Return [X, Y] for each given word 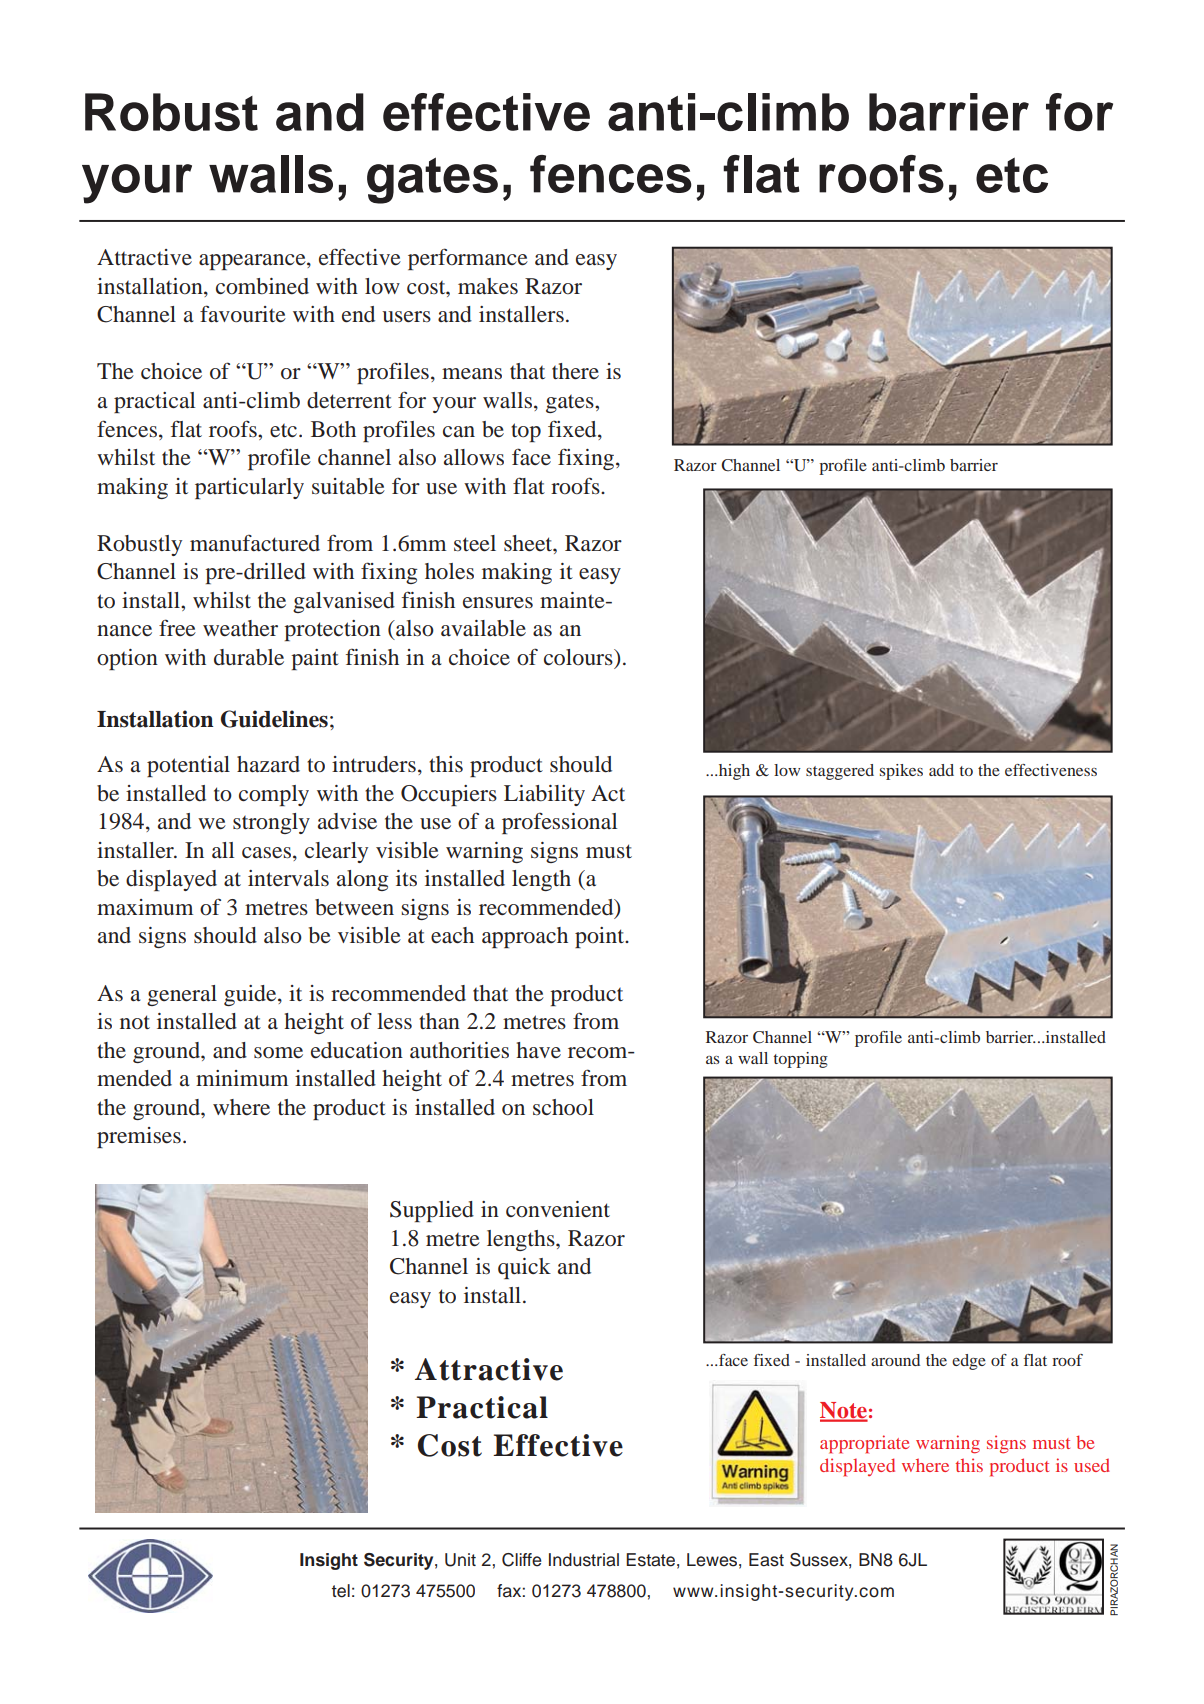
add [941, 770]
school [563, 1107]
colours [579, 657]
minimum [242, 1078]
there [575, 371]
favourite [243, 314]
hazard [268, 764]
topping [800, 1060]
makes [488, 286]
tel [341, 1591]
